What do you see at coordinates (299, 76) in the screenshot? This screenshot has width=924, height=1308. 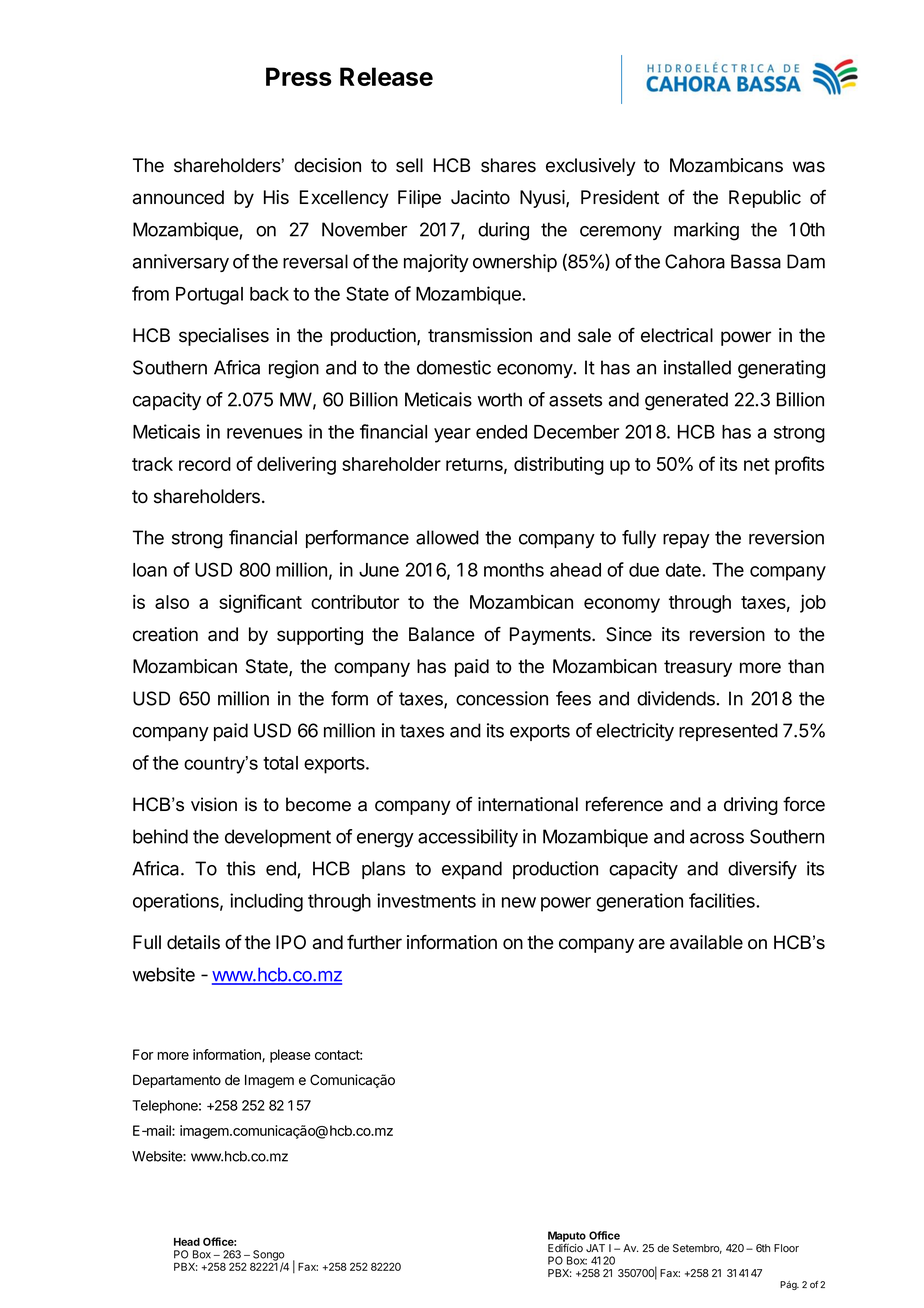 I see `Press` at bounding box center [299, 76].
